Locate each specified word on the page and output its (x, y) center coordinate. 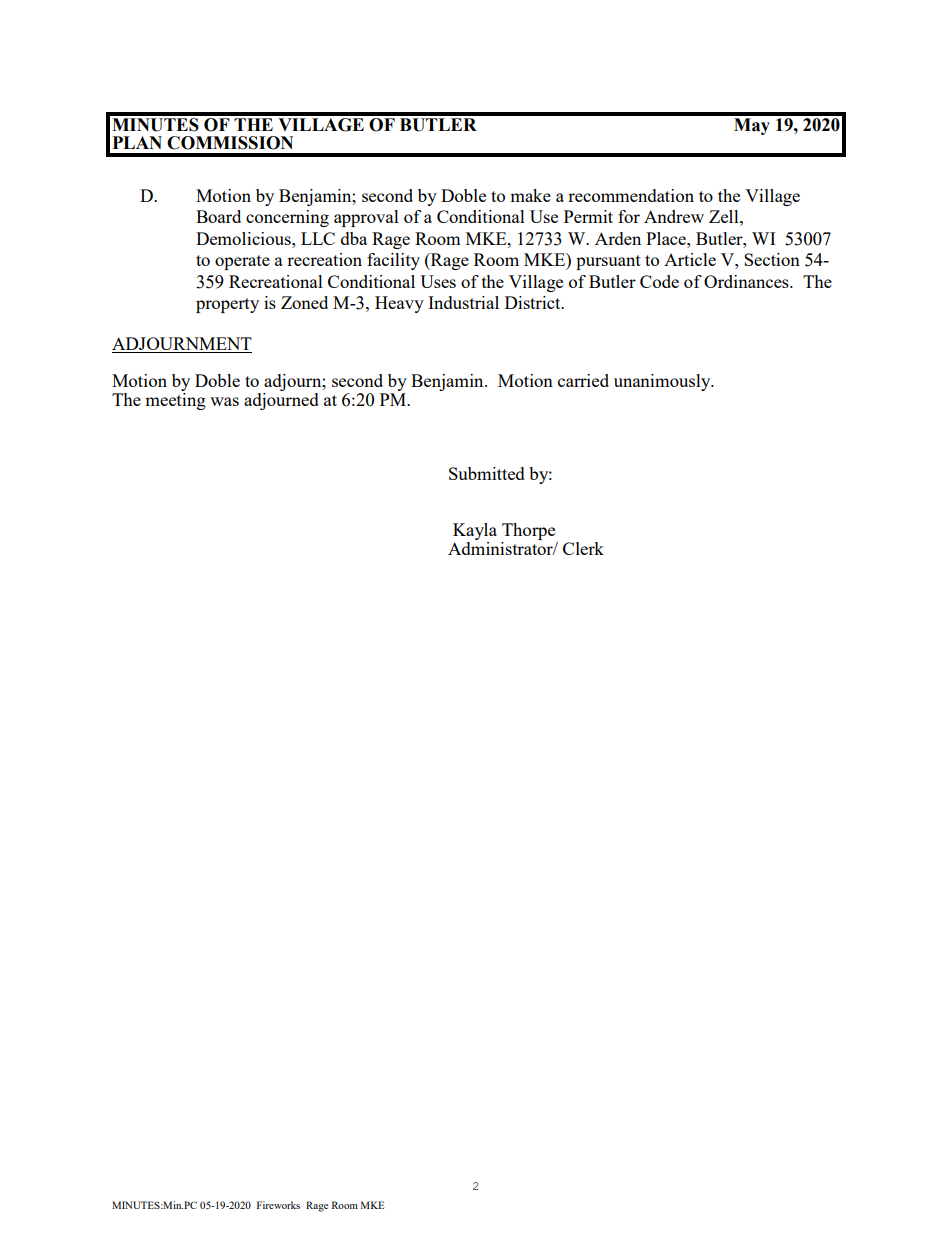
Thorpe (528, 531)
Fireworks (278, 1205)
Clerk (583, 548)
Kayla (475, 531)
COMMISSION (230, 143)
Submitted (487, 473)
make (530, 195)
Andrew (674, 216)
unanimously (663, 382)
